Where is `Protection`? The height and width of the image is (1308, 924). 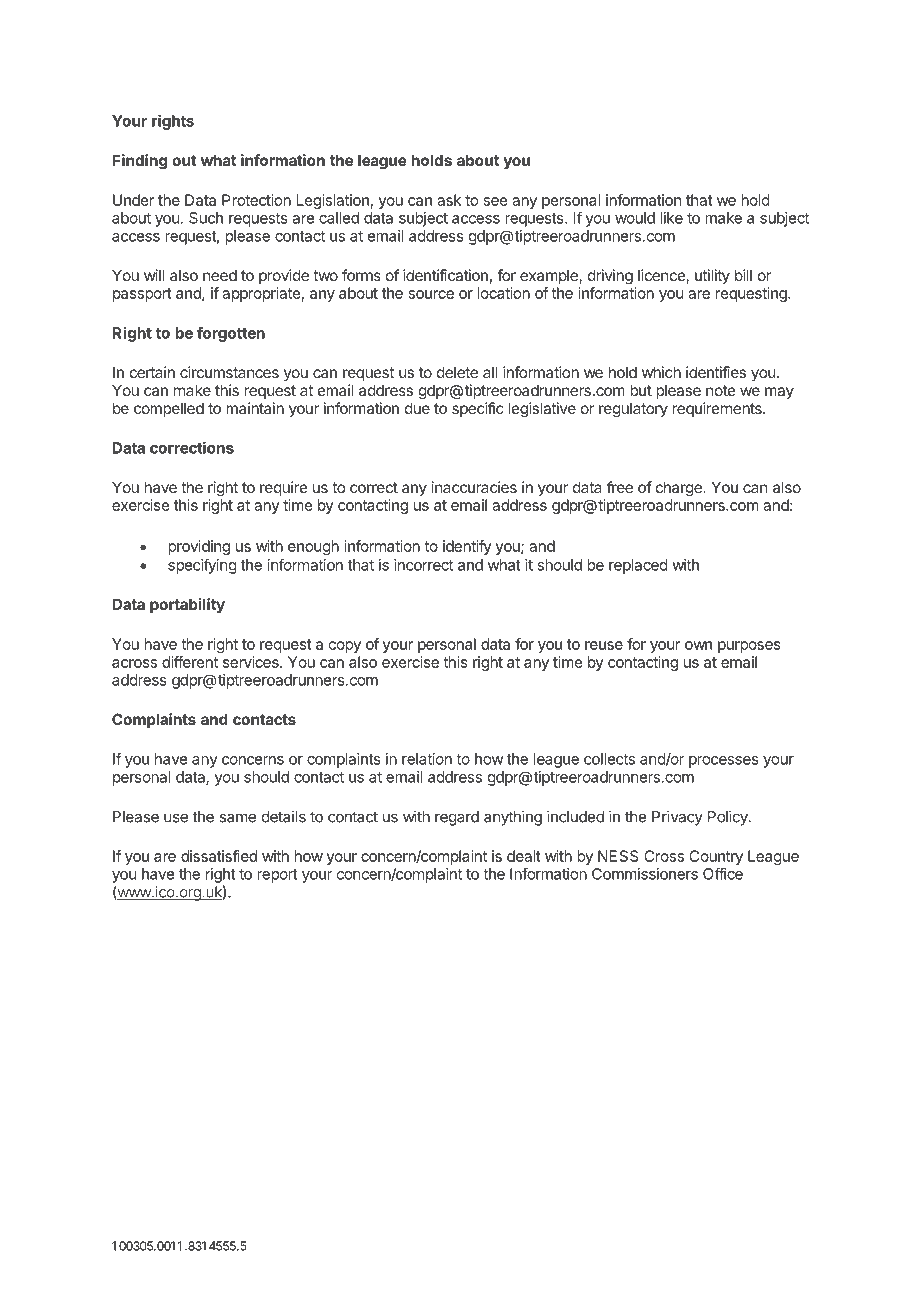
Protection is located at coordinates (256, 200).
